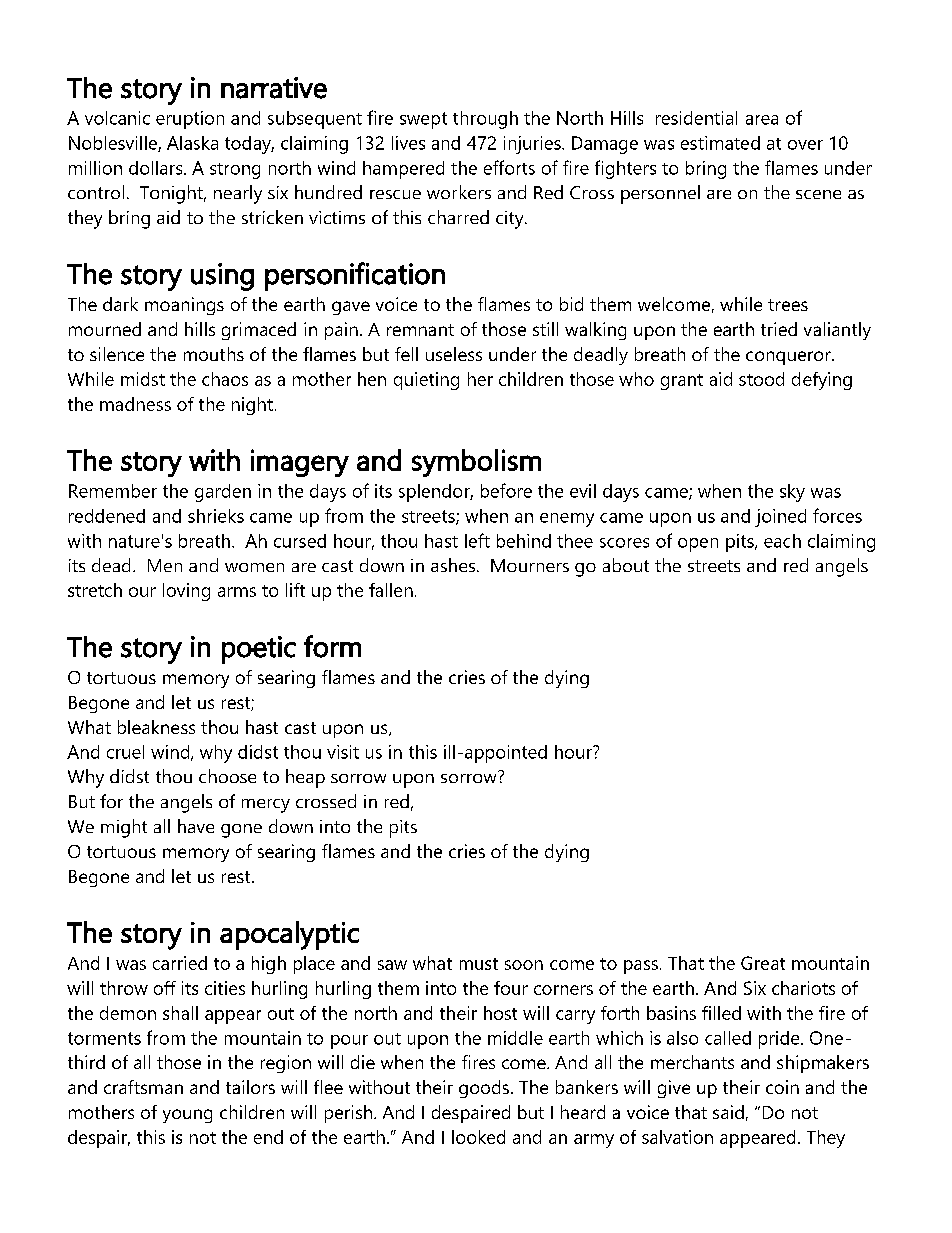 Image resolution: width=952 pixels, height=1233 pixels. Describe the element at coordinates (180, 963) in the screenshot. I see `carried` at that location.
